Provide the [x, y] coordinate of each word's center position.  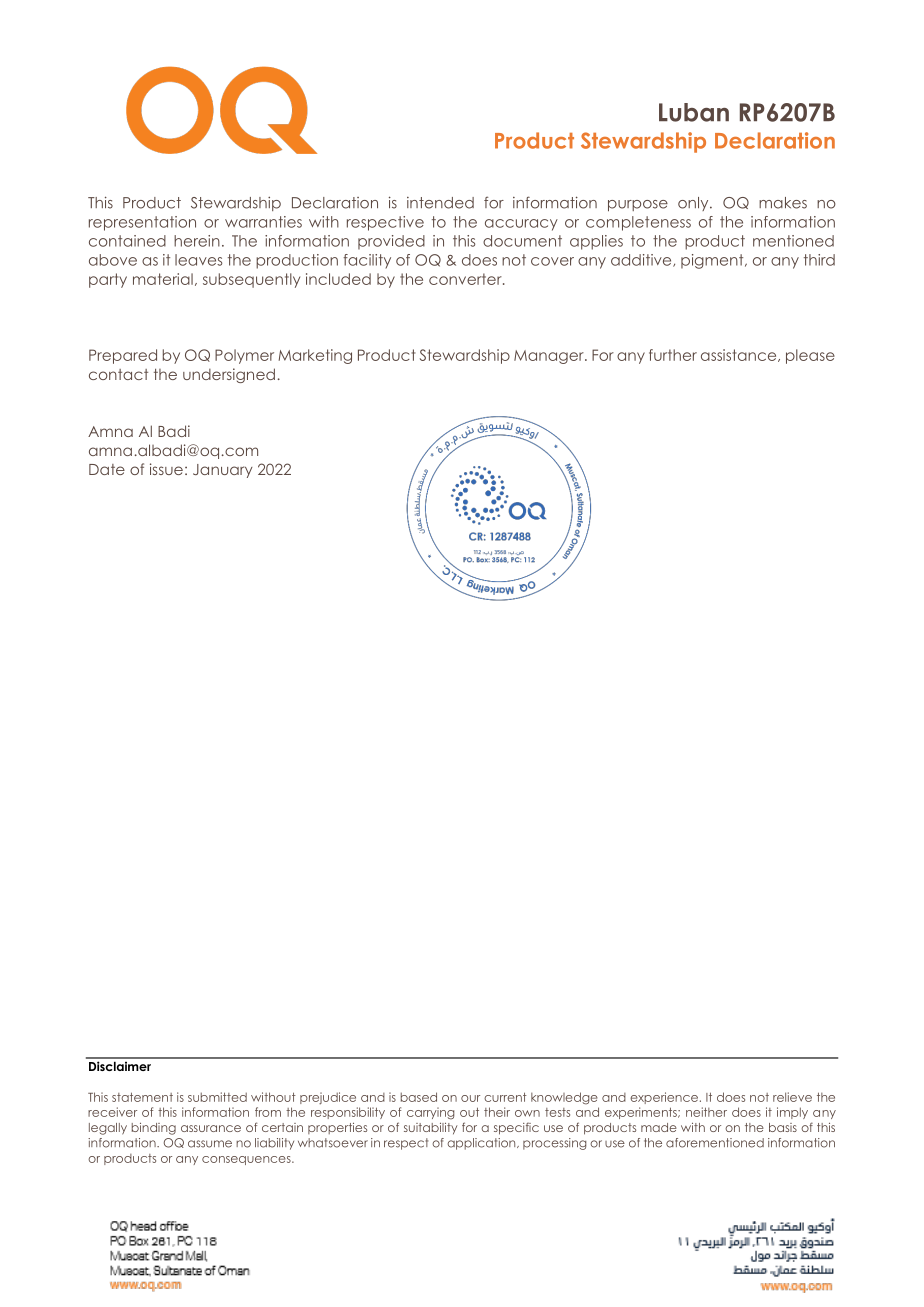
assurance [211, 1128]
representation [142, 223]
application [483, 1144]
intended [440, 203]
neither [706, 1112]
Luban [694, 112]
